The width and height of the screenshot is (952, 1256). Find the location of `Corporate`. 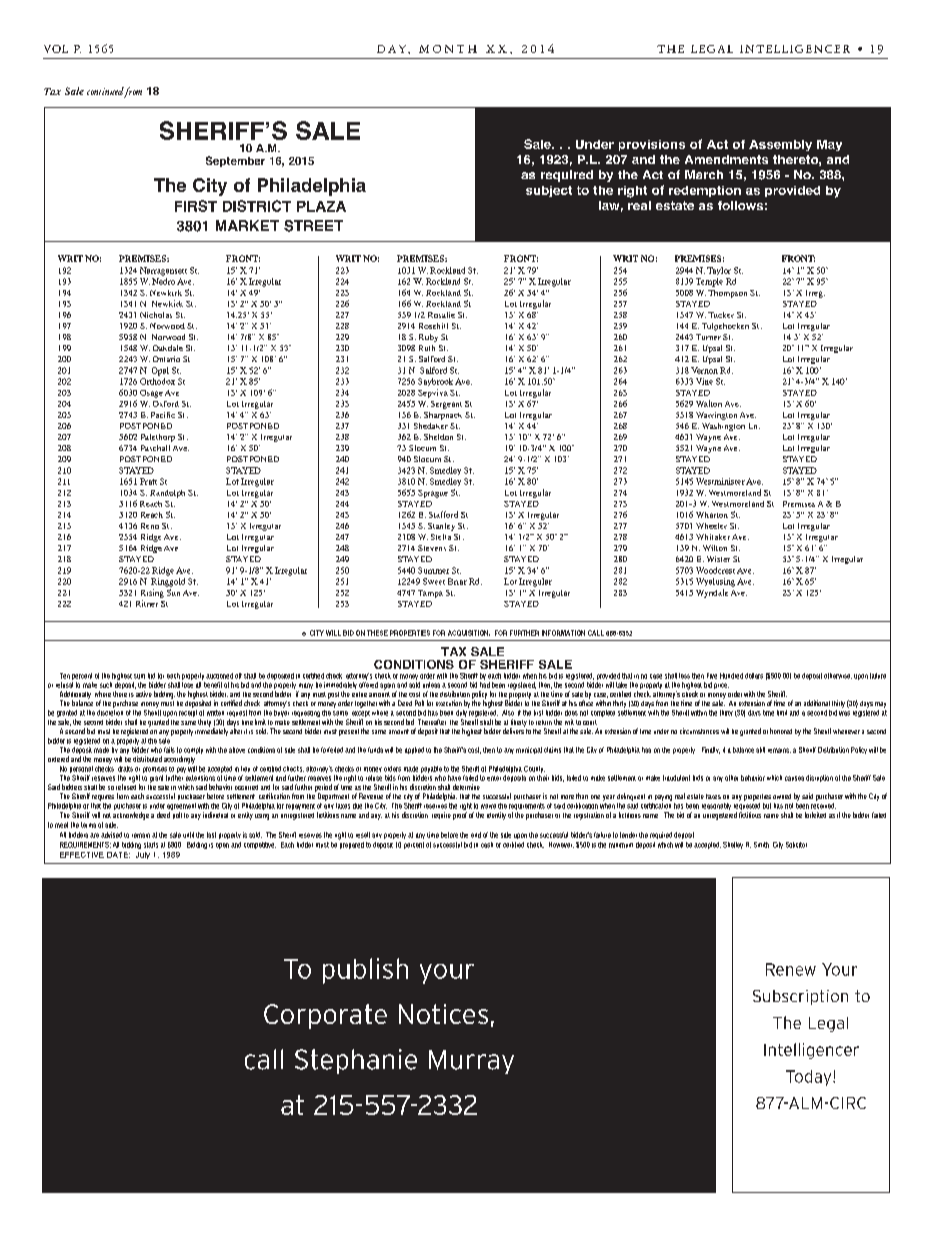

Corporate is located at coordinates (325, 1016).
